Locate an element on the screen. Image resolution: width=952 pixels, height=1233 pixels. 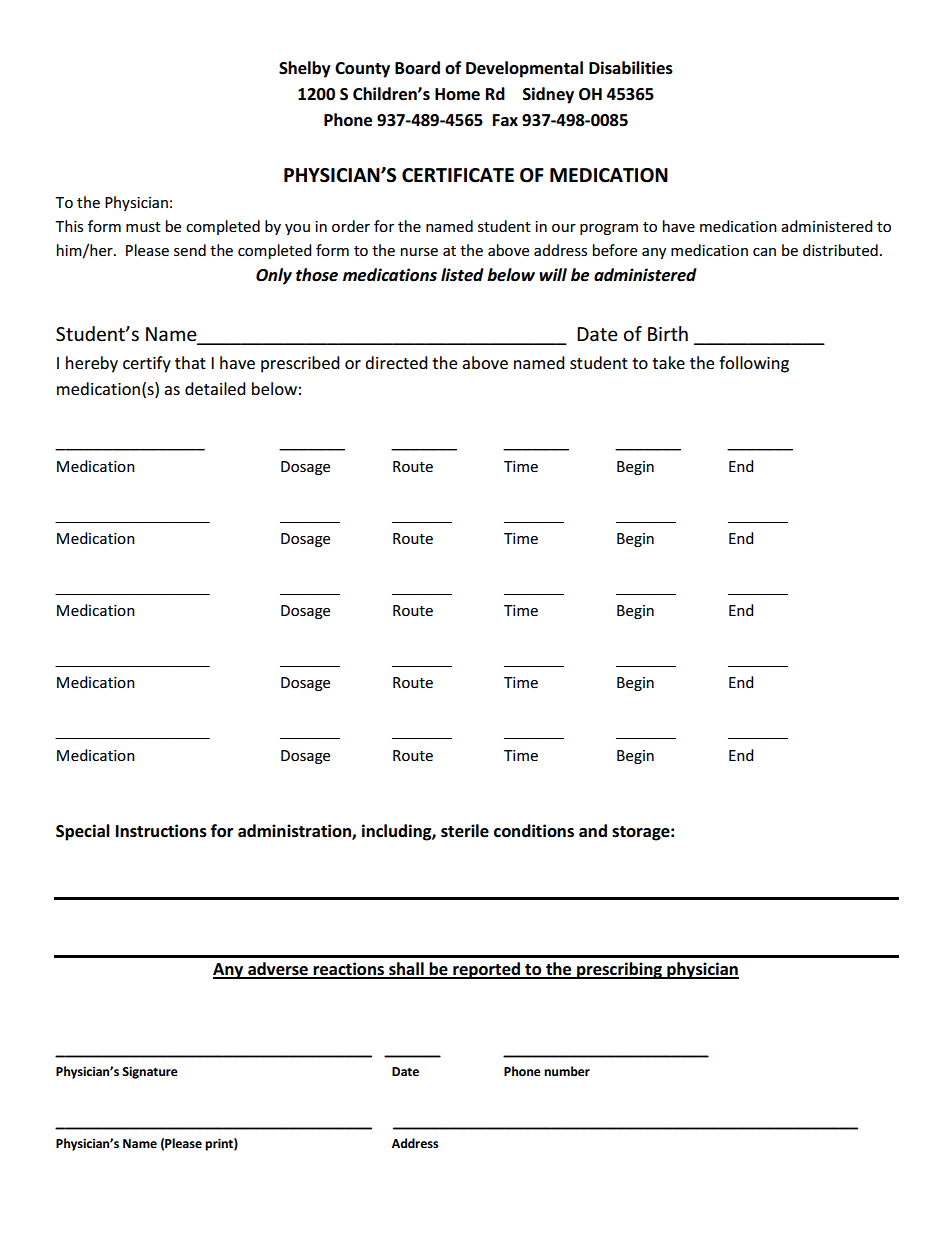
reported is located at coordinates (486, 970).
